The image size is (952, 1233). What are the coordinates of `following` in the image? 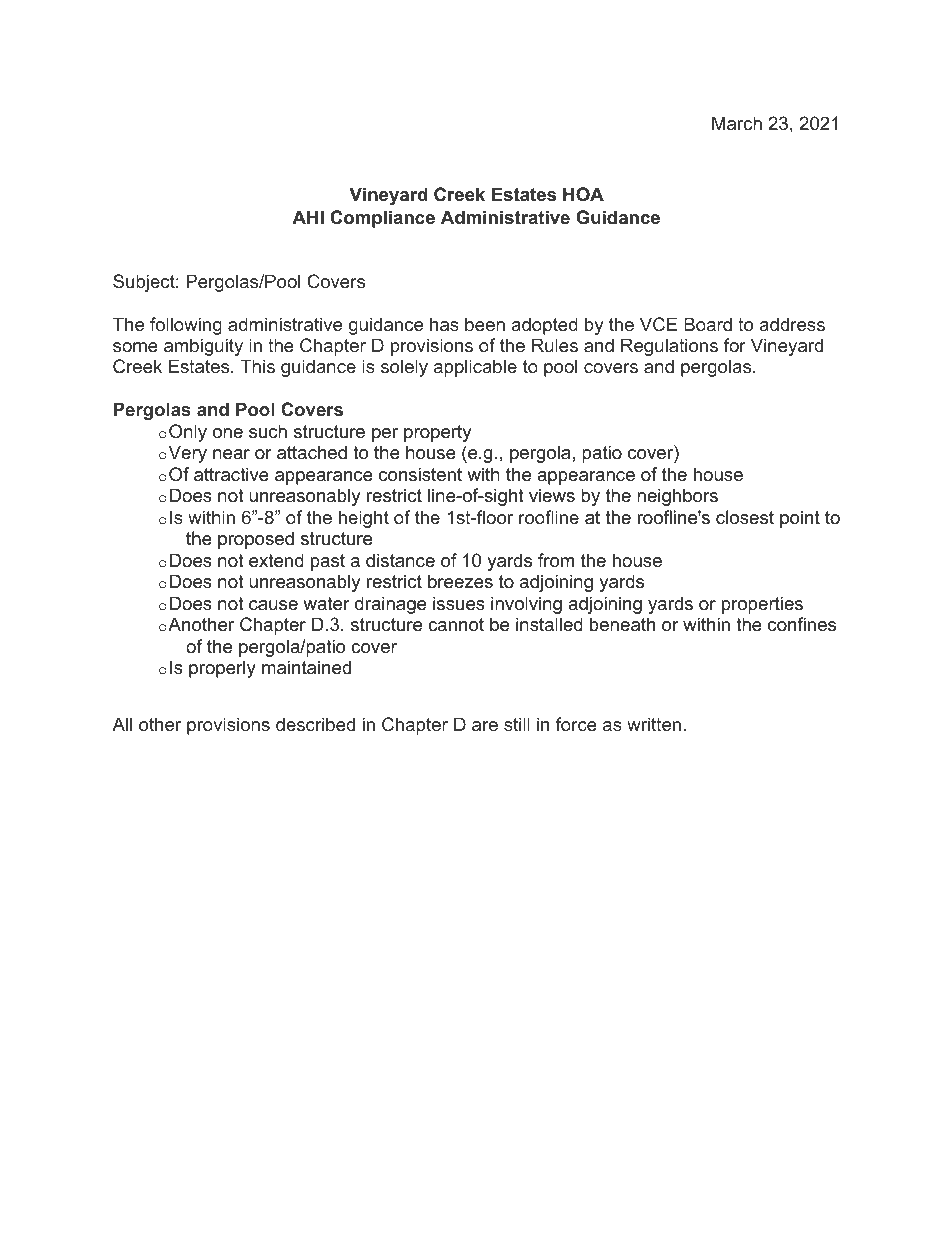 It's located at (186, 326).
